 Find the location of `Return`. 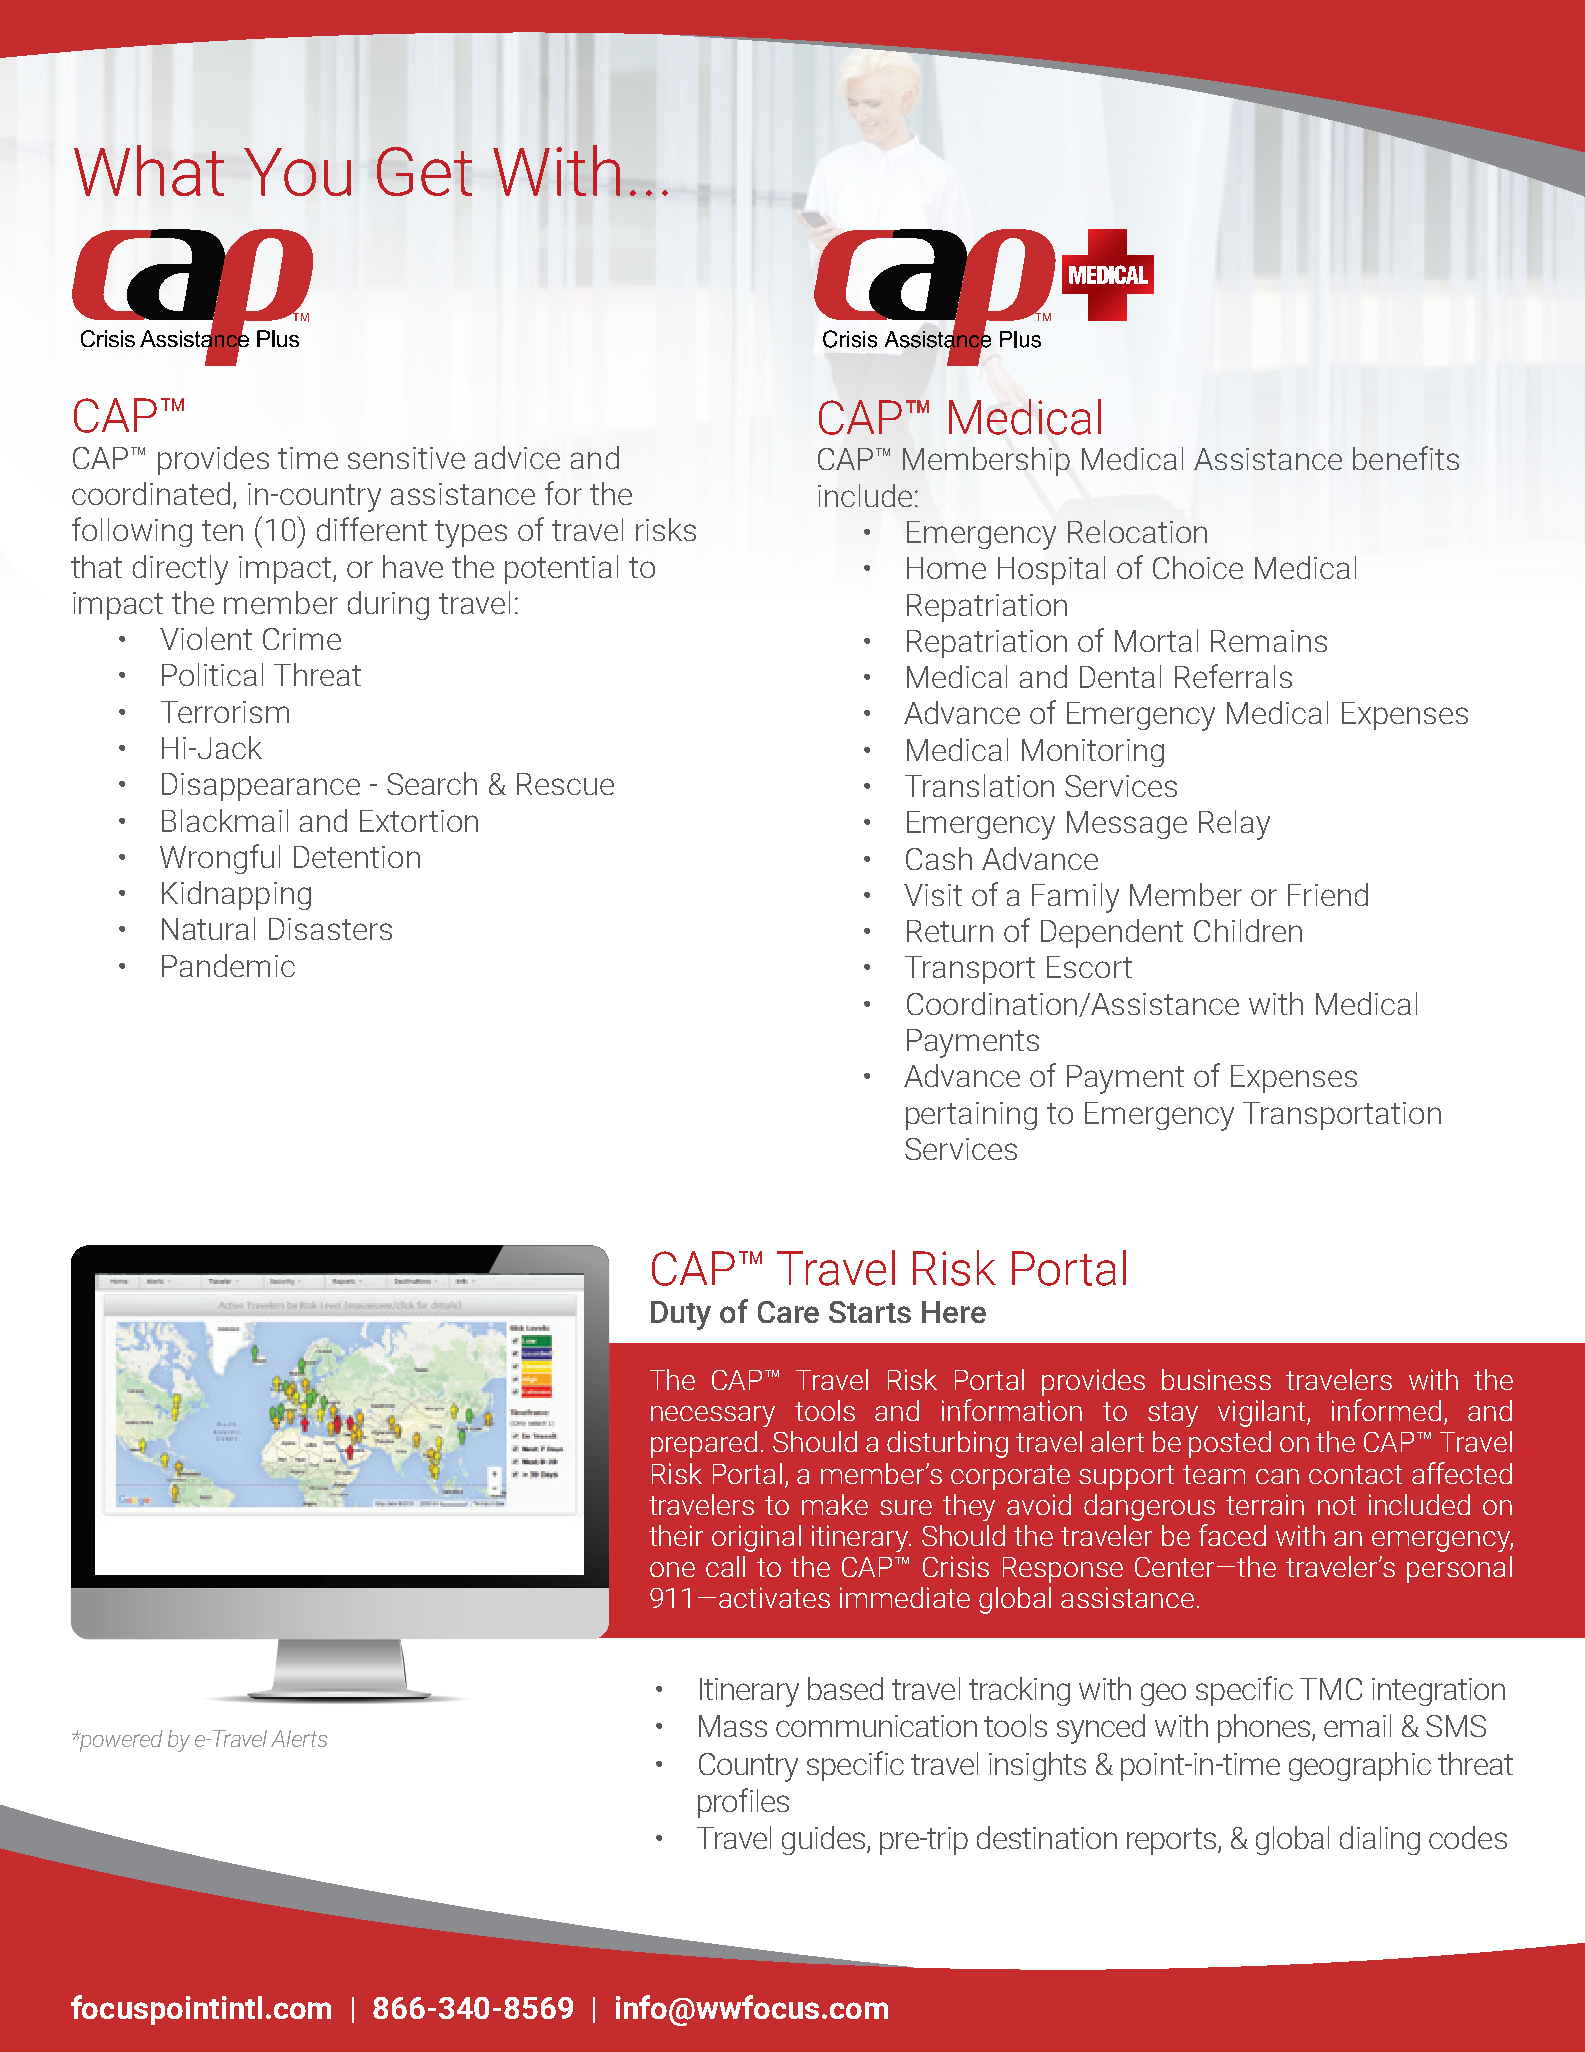

Return is located at coordinates (950, 931).
